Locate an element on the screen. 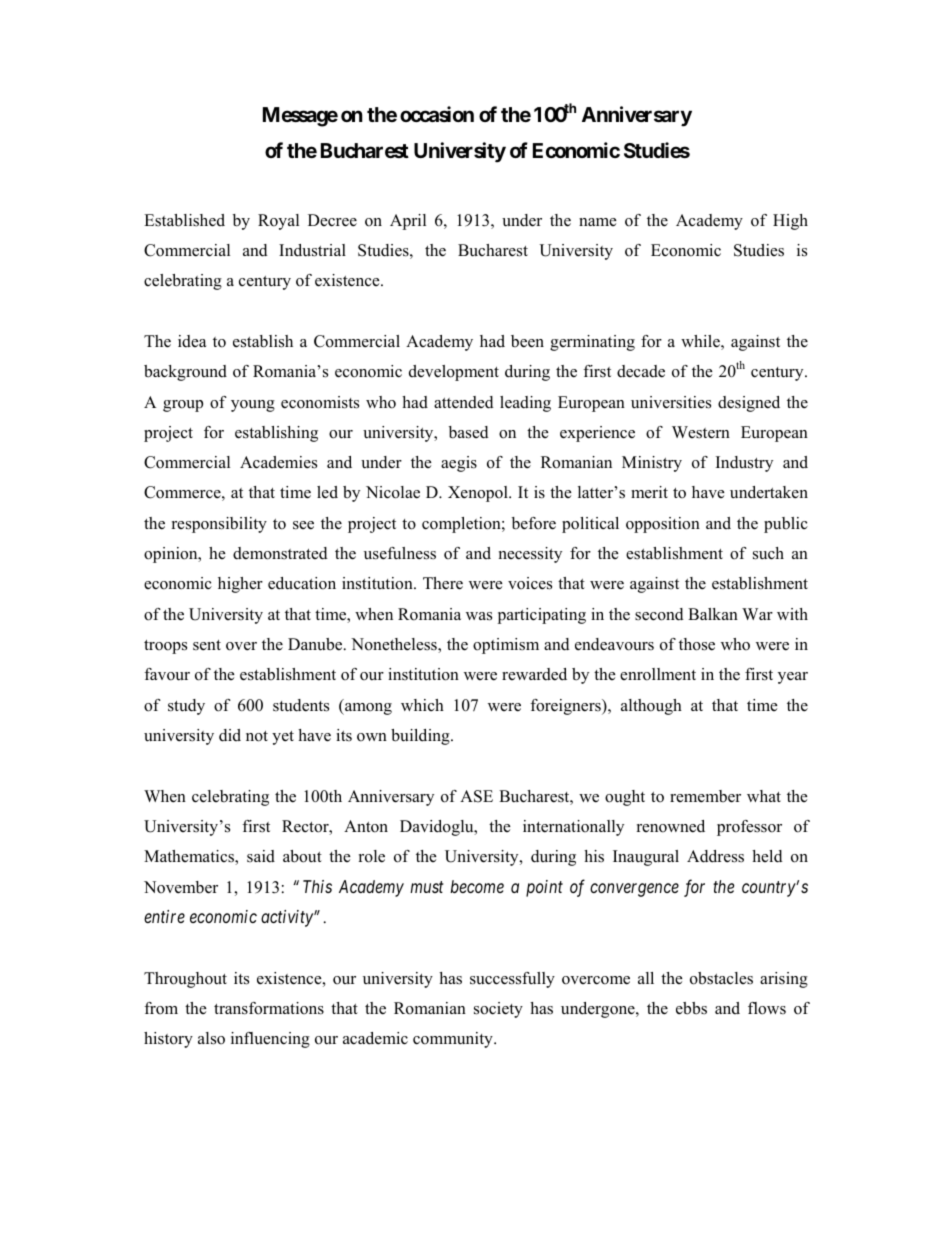 This screenshot has height=1233, width=952. April is located at coordinates (408, 222).
